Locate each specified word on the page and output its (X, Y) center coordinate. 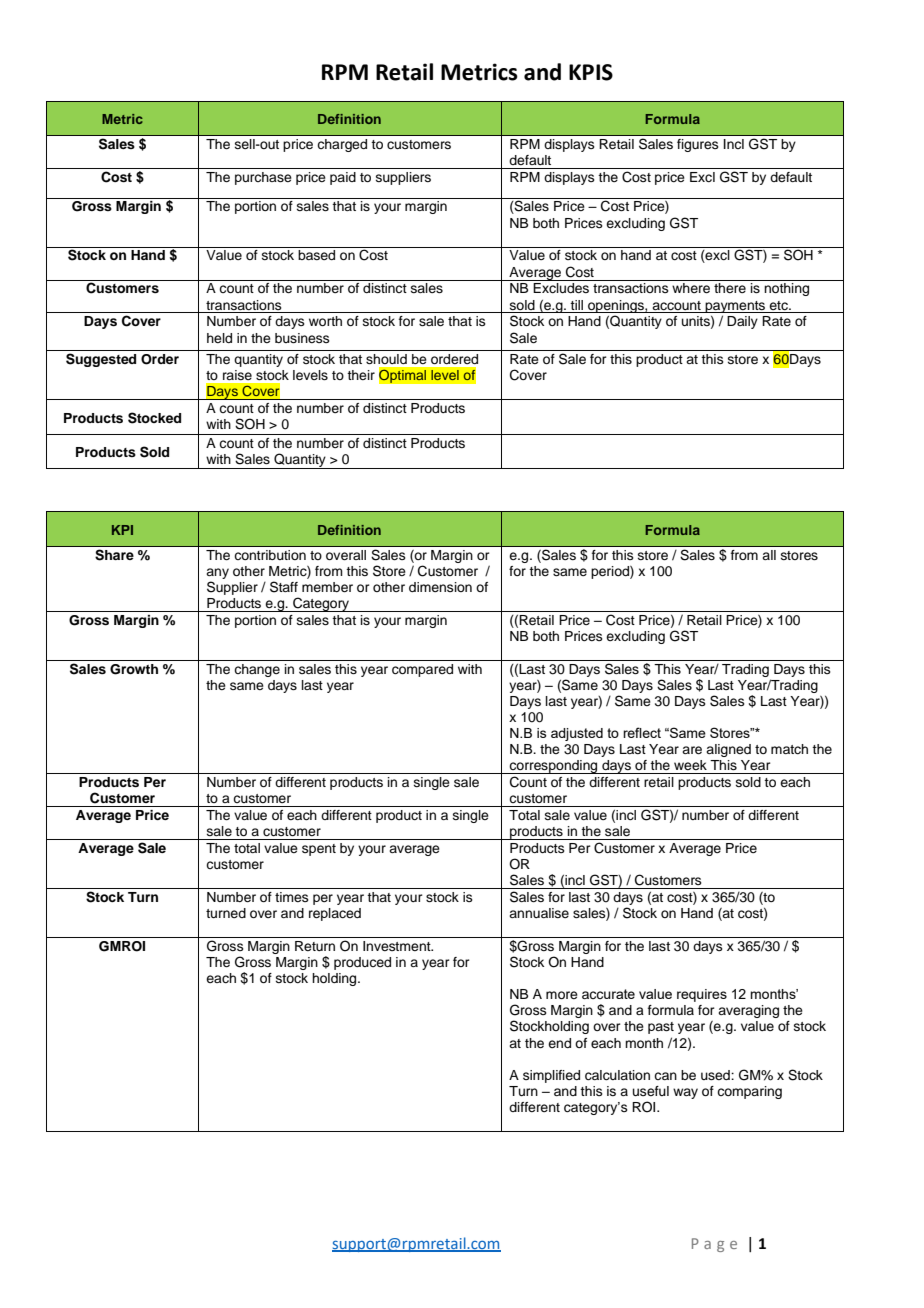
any (217, 573)
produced (362, 963)
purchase (263, 178)
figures (698, 145)
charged (342, 145)
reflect (642, 732)
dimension (440, 587)
